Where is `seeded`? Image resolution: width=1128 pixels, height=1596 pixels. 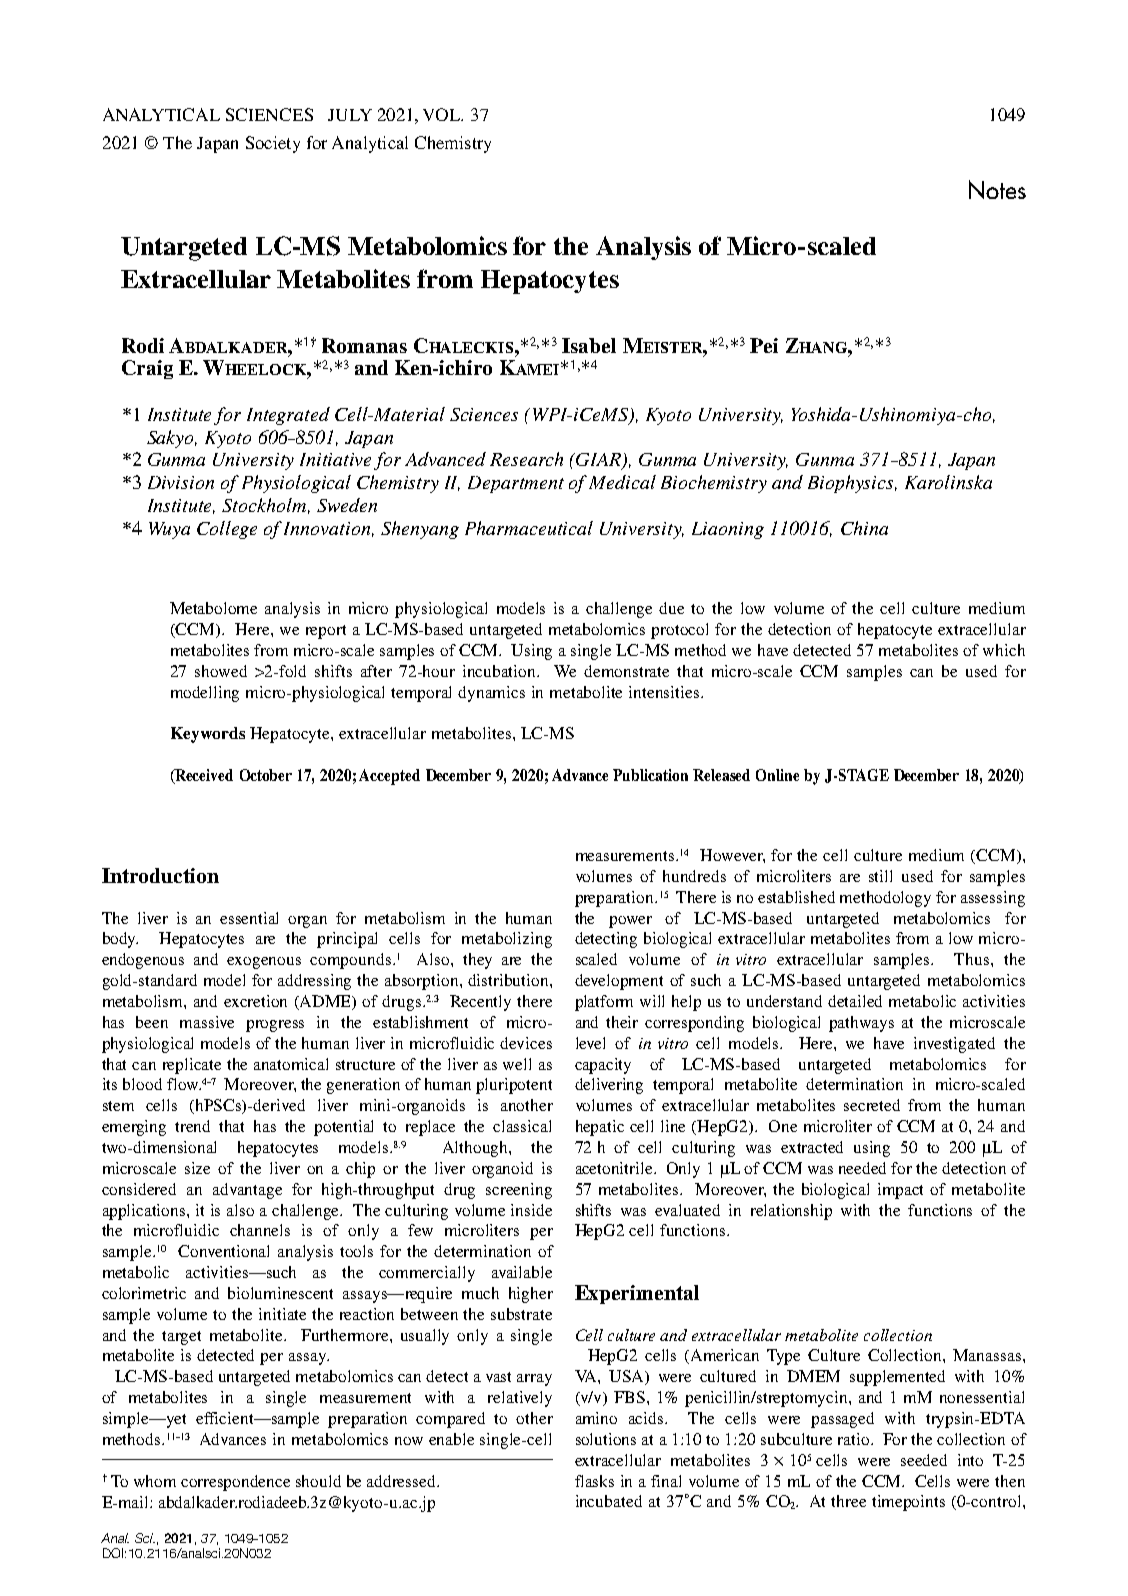 seeded is located at coordinates (924, 1460).
